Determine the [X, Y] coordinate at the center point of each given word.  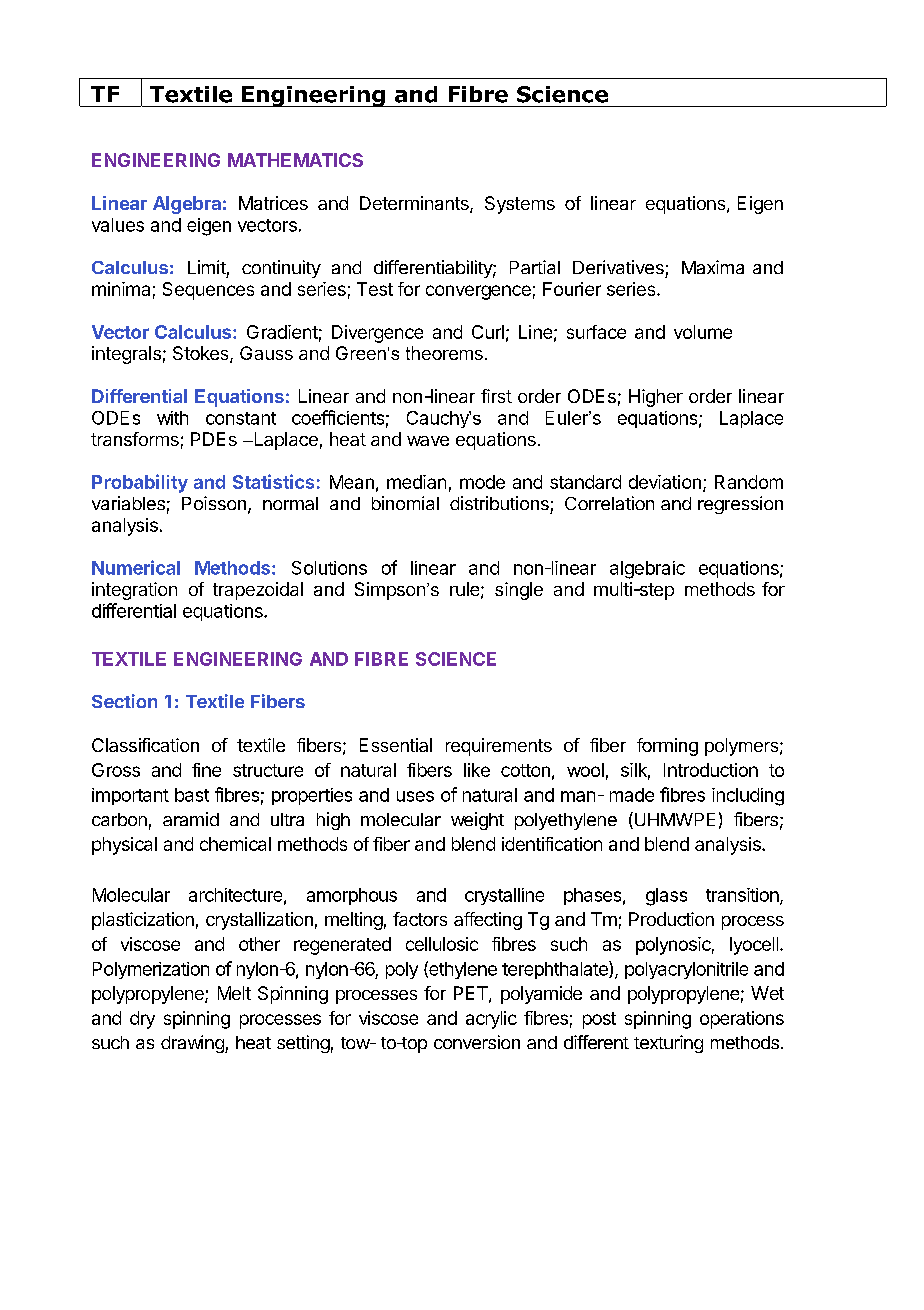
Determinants [415, 204]
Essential [396, 745]
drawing [193, 1044]
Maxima [713, 267]
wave [428, 441]
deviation [665, 482]
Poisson [214, 503]
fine [206, 770]
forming [667, 747]
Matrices [273, 203]
